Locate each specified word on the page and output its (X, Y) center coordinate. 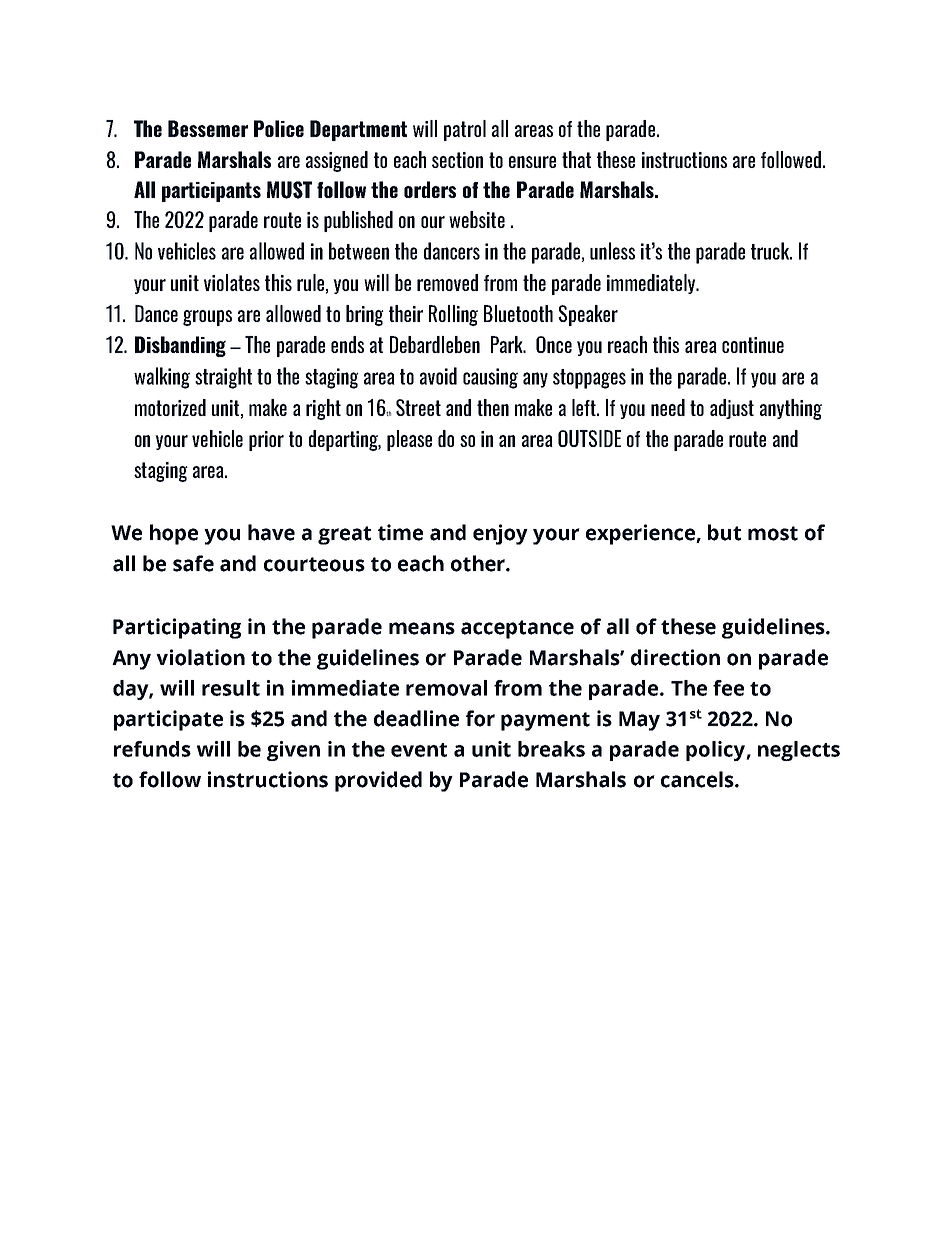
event (419, 750)
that (576, 159)
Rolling (453, 315)
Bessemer (208, 128)
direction (675, 657)
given (293, 751)
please (409, 440)
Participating (177, 628)
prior (266, 441)
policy (716, 751)
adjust (732, 409)
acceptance (517, 629)
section (457, 160)
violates (232, 282)
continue (753, 345)
